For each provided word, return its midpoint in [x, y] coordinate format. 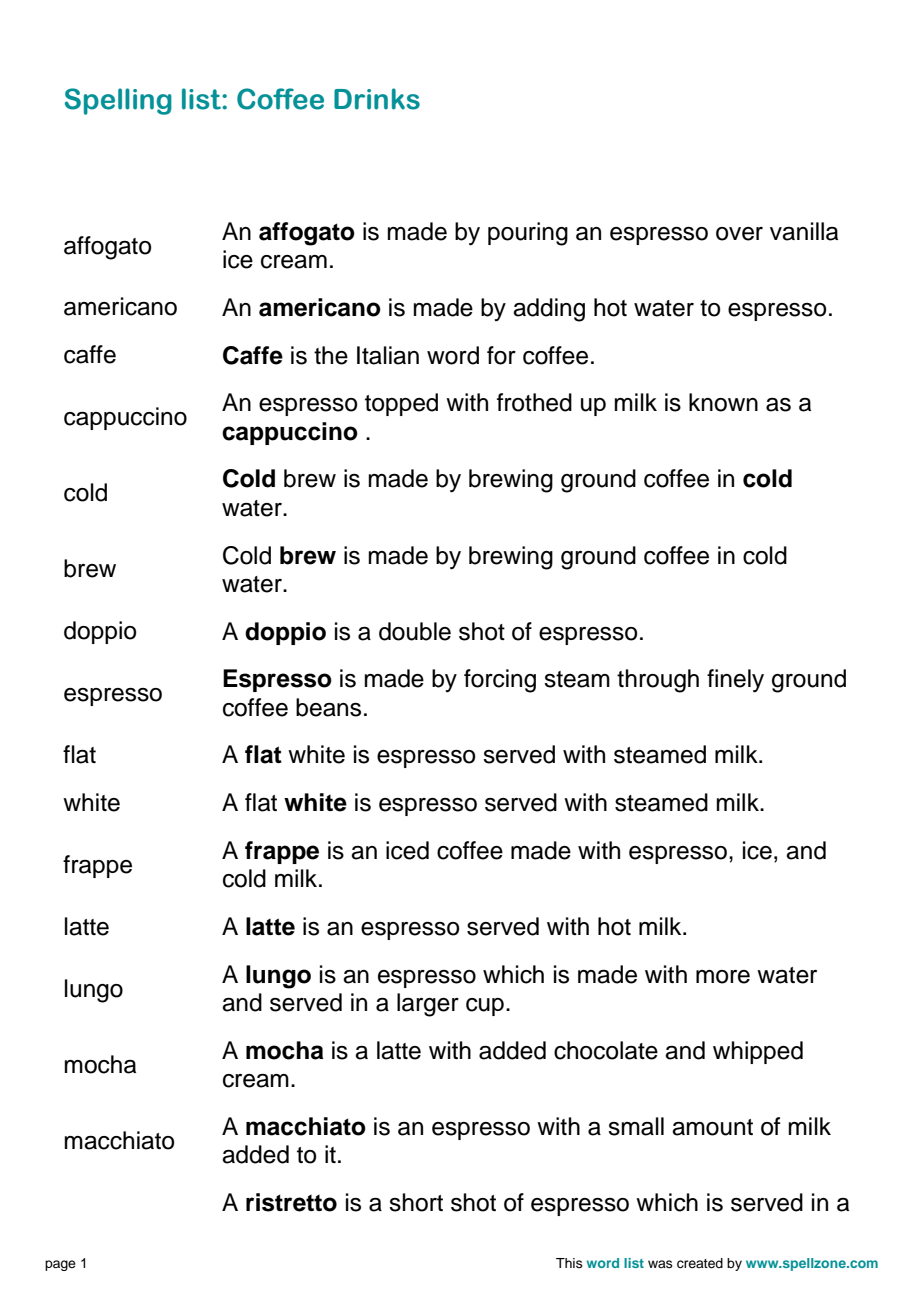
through [658, 681]
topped [401, 404]
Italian [388, 355]
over [739, 234]
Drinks [377, 99]
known [723, 402]
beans [328, 707]
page [60, 1265]
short [416, 1202]
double [415, 631]
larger [428, 1005]
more [723, 977]
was [660, 1264]
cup [485, 1007]
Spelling [118, 101]
